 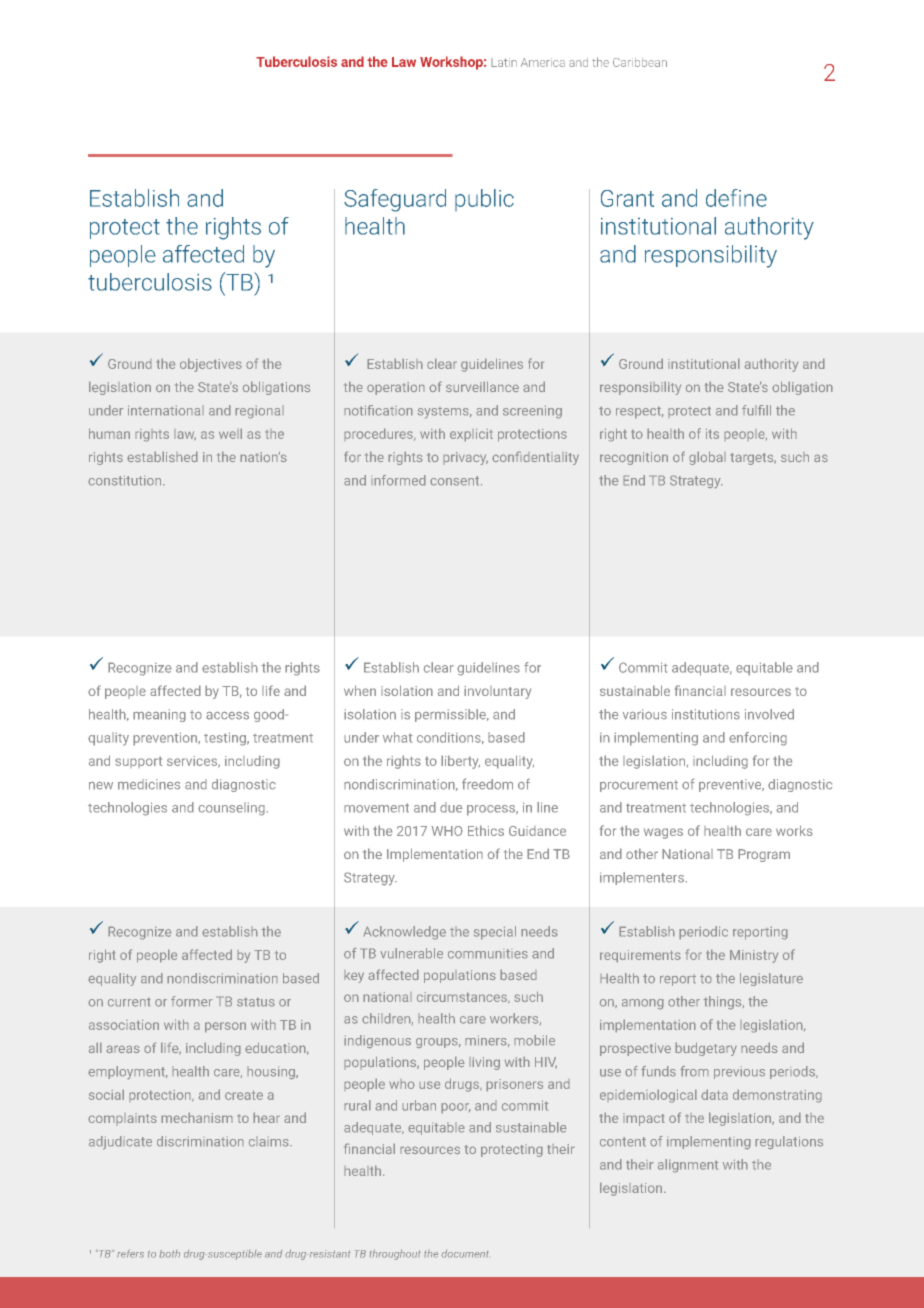 What do you see at coordinates (451, 807) in the page?
I see `due` at bounding box center [451, 807].
